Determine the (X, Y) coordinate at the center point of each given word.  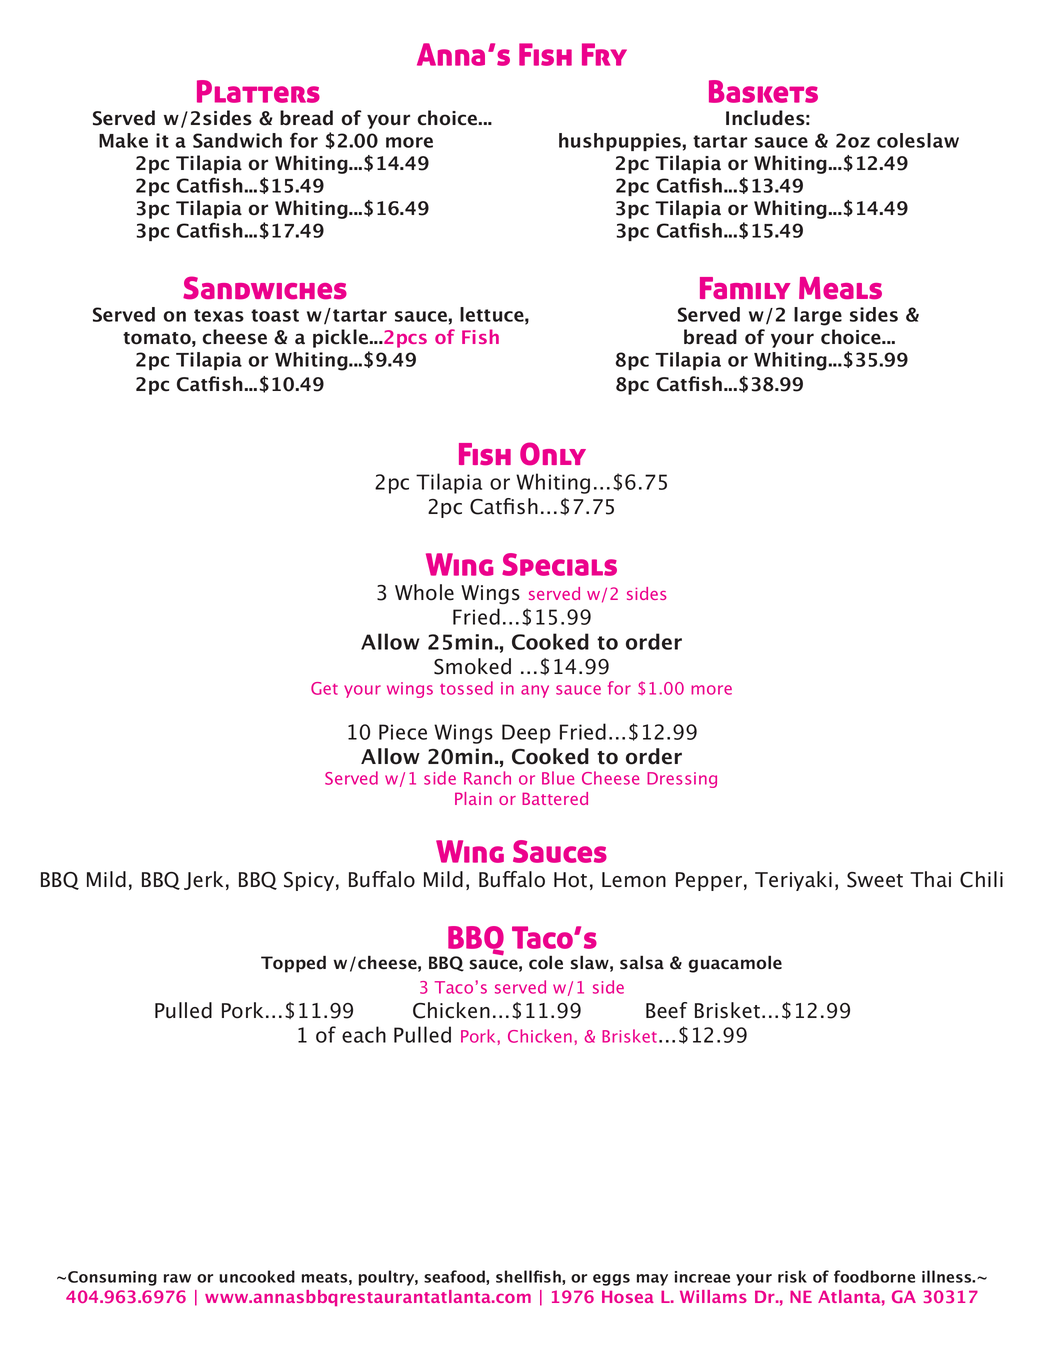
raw (177, 1278)
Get (324, 688)
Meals (840, 288)
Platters (258, 91)
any (535, 691)
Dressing (682, 780)
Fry (604, 54)
